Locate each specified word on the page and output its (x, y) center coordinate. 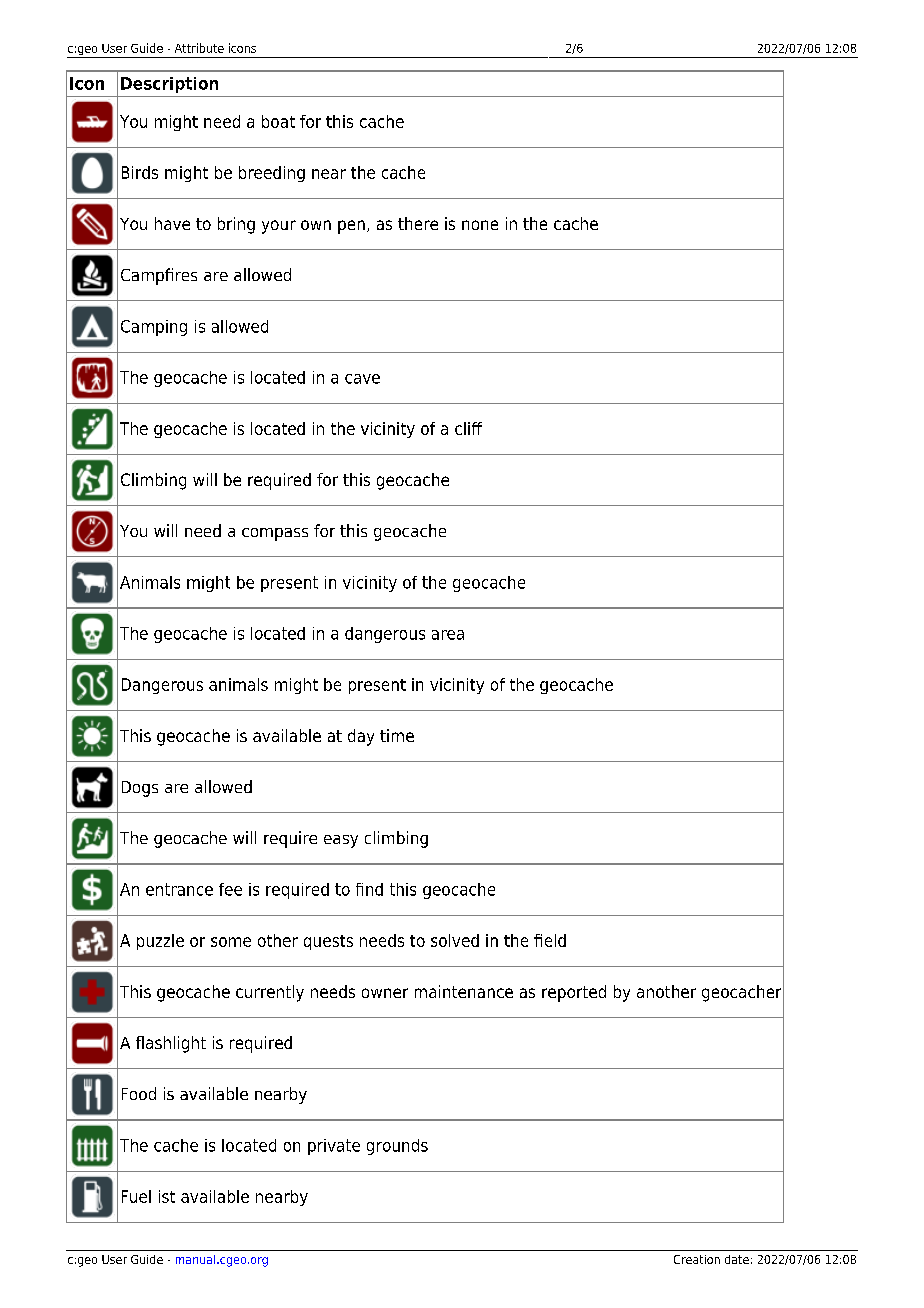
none (480, 225)
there (418, 223)
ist (167, 1196)
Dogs (140, 789)
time (397, 735)
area (448, 635)
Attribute (199, 48)
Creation (697, 1259)
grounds (397, 1147)
